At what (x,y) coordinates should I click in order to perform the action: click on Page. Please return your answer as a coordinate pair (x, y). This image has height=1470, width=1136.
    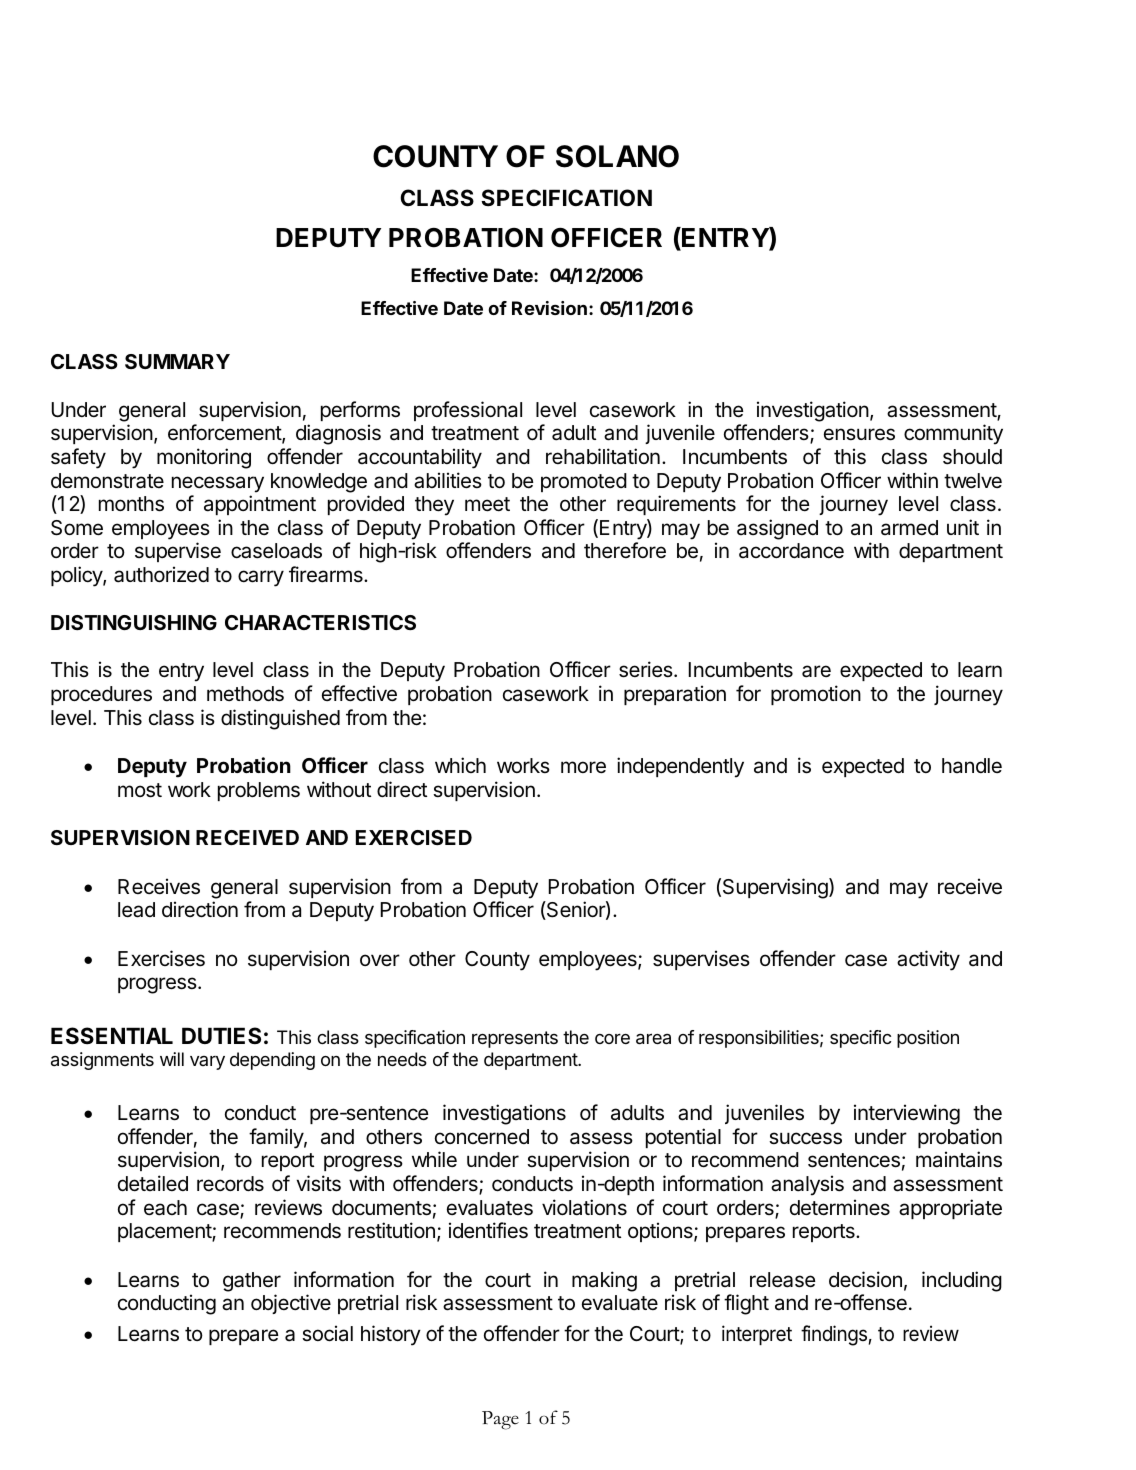
    Looking at the image, I should click on (500, 1420).
